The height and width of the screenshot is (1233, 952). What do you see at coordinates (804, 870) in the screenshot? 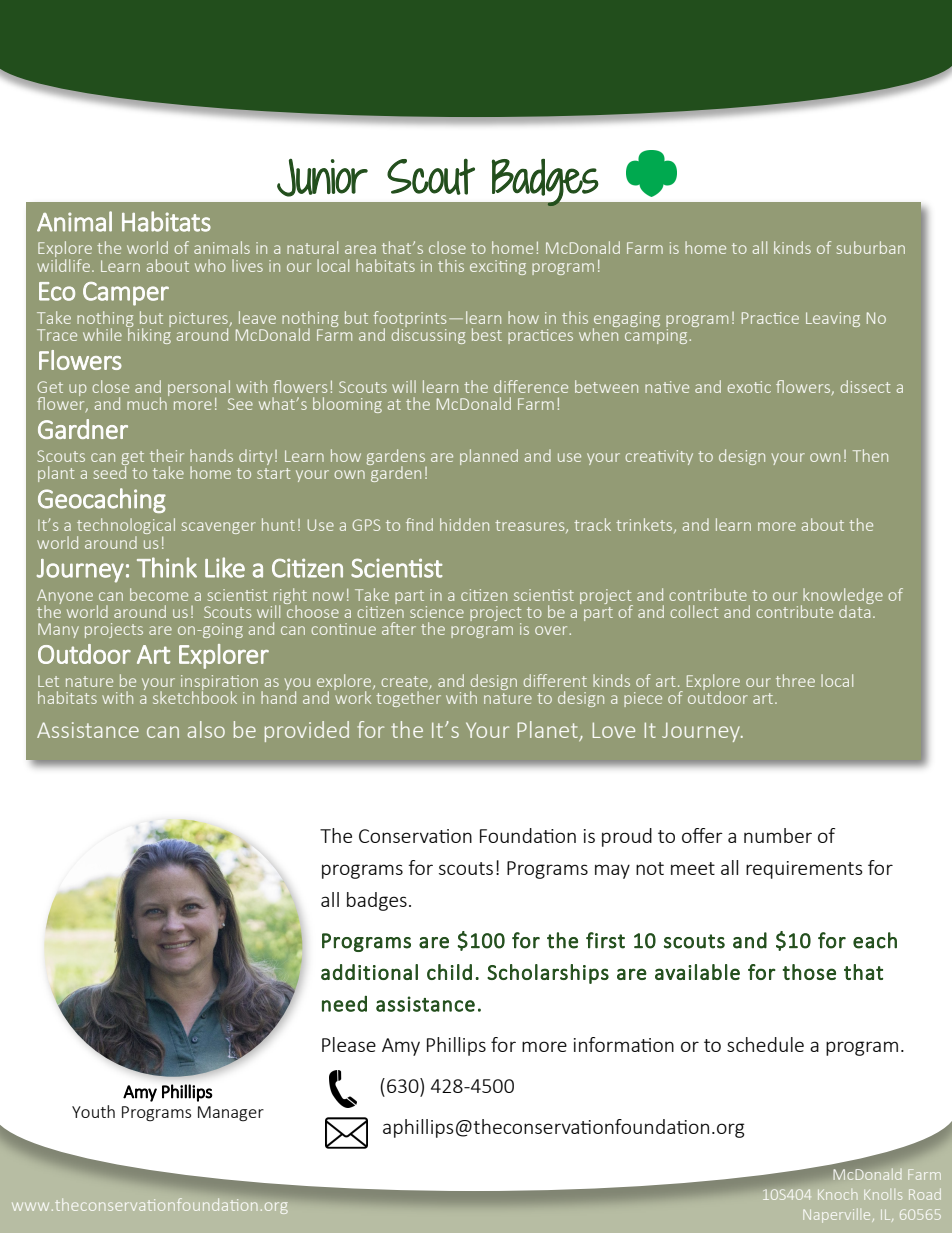
I see `requirements` at bounding box center [804, 870].
